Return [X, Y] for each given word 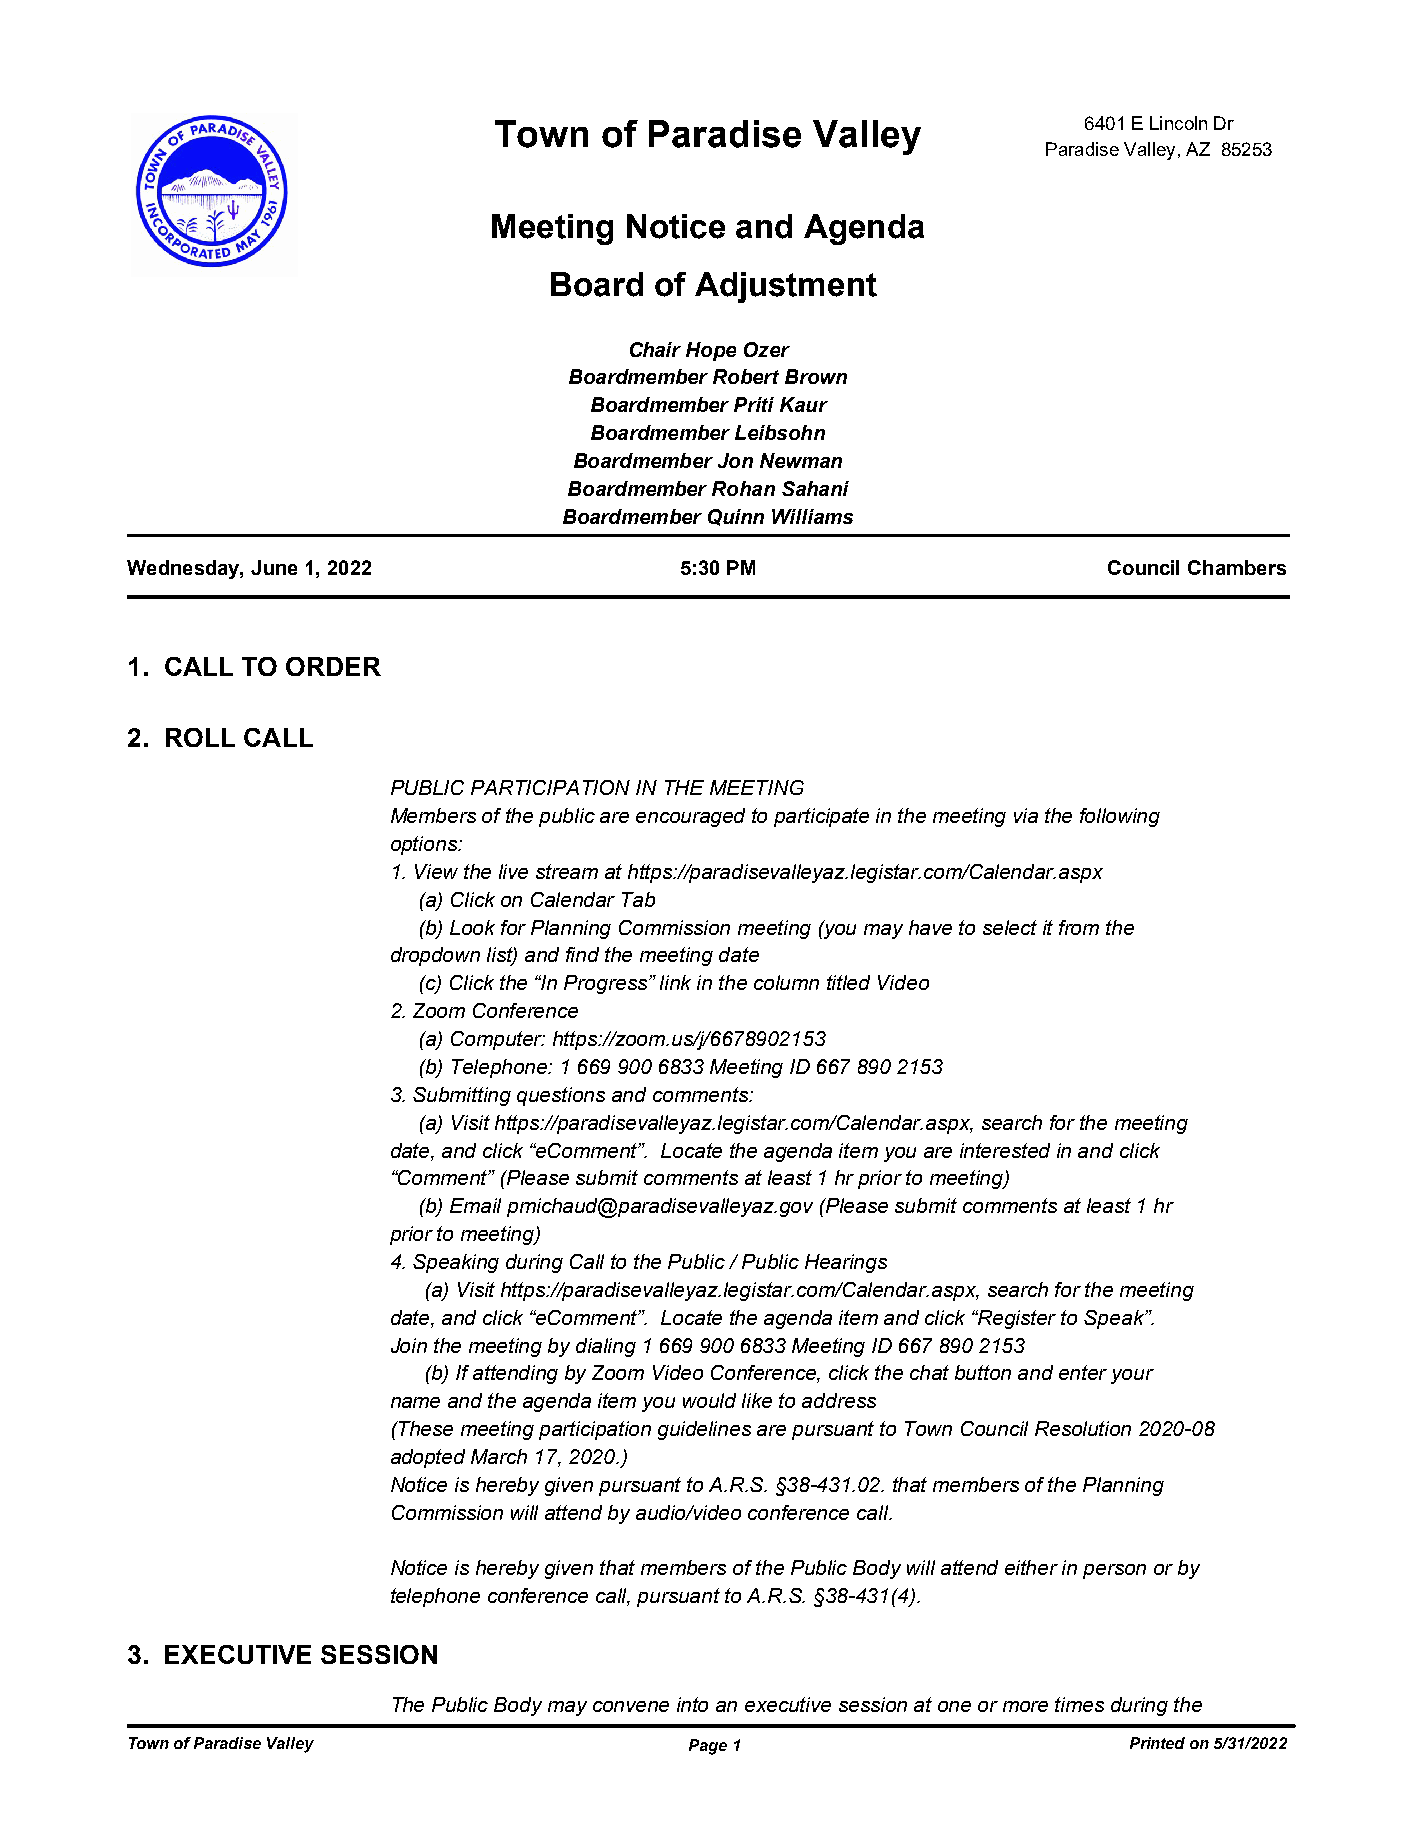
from [1079, 927]
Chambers [1237, 567]
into [692, 1704]
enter [1083, 1372]
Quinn [736, 517]
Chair [655, 349]
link [675, 982]
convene [631, 1706]
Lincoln [1178, 123]
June [274, 567]
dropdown [435, 956]
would [709, 1400]
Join [409, 1345]
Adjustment [786, 287]
